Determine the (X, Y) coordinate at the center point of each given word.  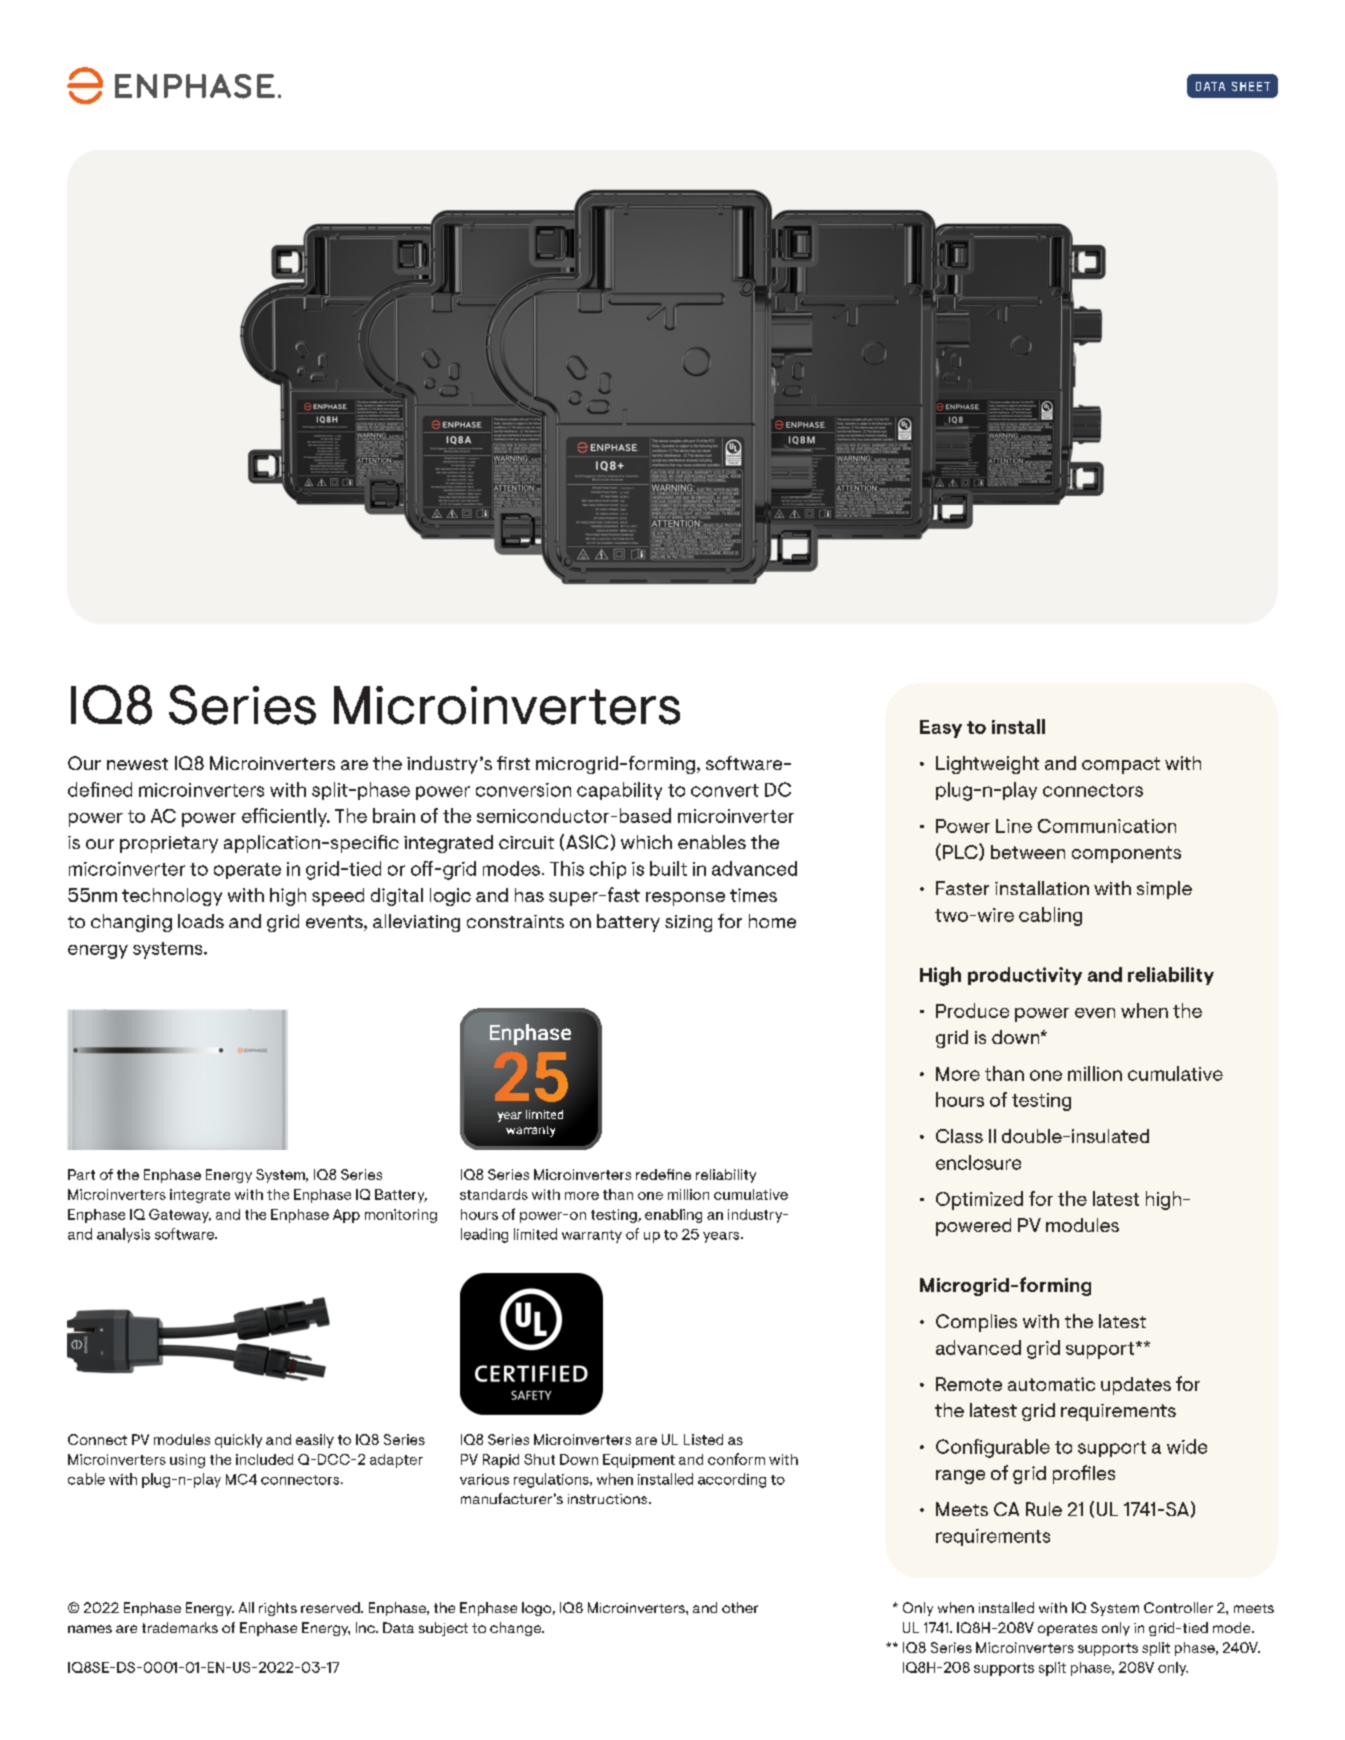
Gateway (180, 1216)
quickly (238, 1441)
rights (278, 1609)
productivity (1025, 976)
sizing (688, 923)
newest (137, 764)
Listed (703, 1439)
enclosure (978, 1162)
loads (201, 921)
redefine (663, 1174)
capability (619, 791)
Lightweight (987, 765)
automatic (1051, 1384)
